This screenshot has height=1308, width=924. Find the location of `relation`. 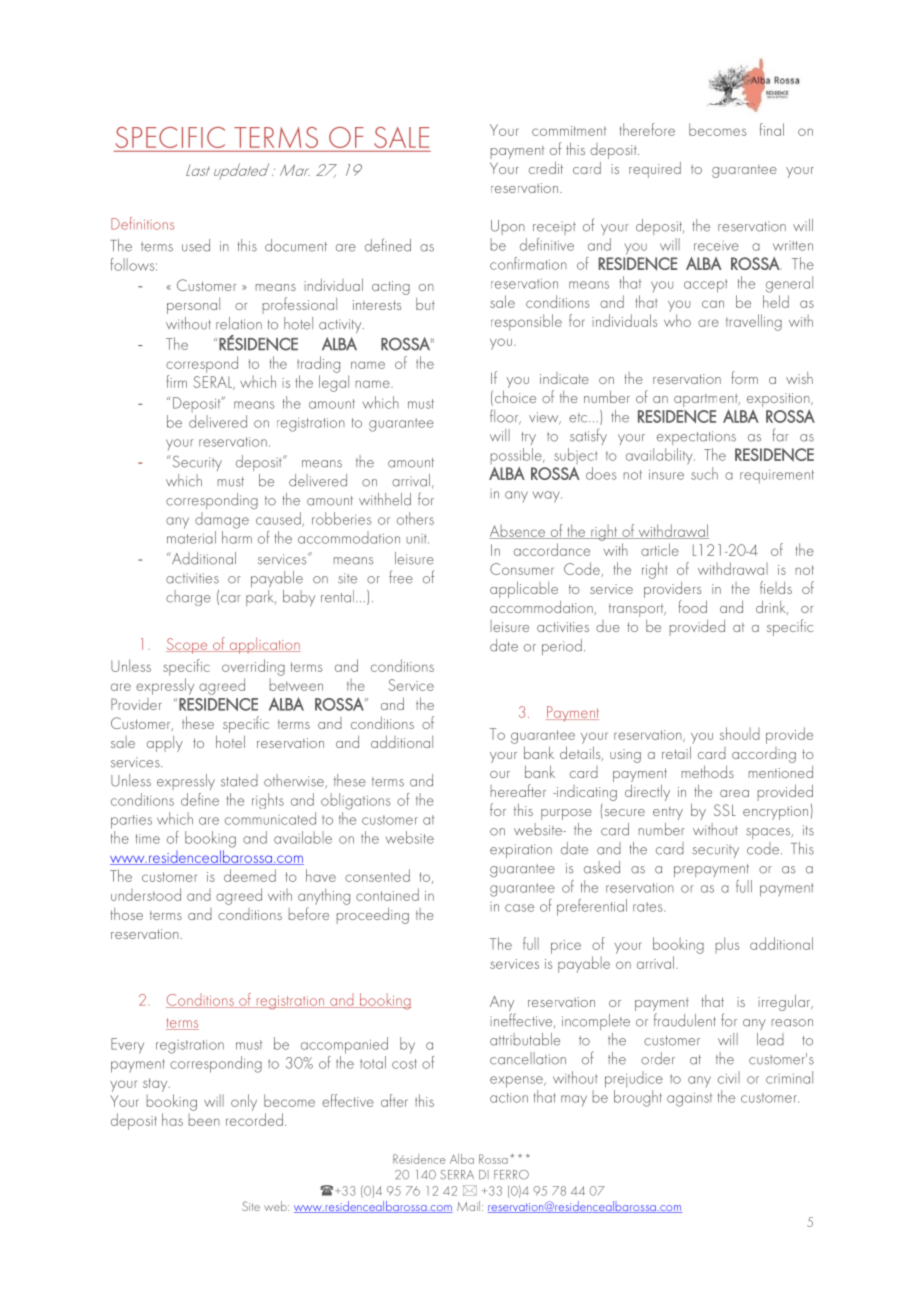

relation is located at coordinates (239, 323).
